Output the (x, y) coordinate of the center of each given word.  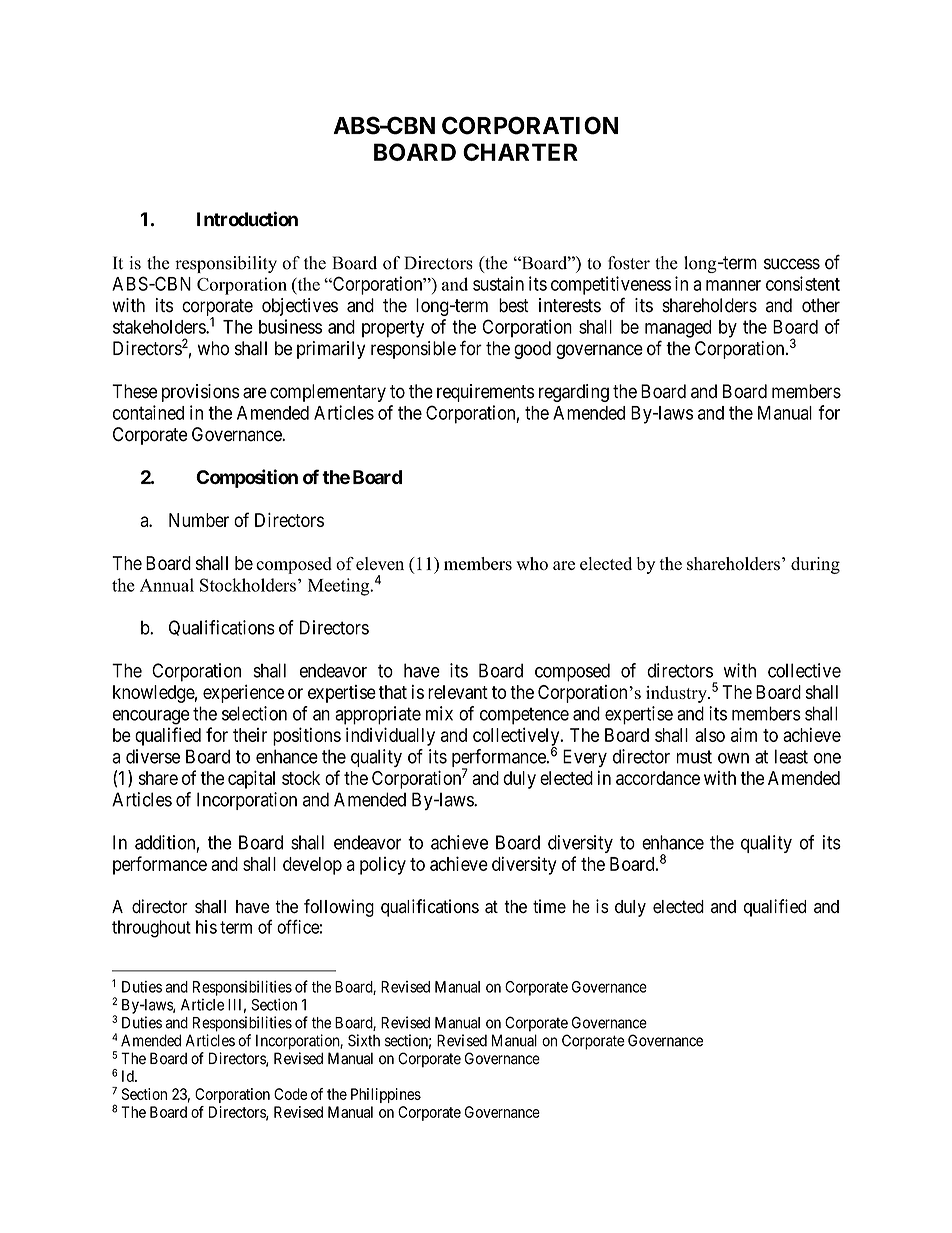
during (815, 565)
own (733, 758)
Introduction (247, 219)
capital (251, 779)
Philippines (386, 1095)
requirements (485, 393)
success (792, 264)
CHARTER (520, 152)
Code (290, 1094)
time (549, 906)
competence (524, 716)
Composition (247, 478)
